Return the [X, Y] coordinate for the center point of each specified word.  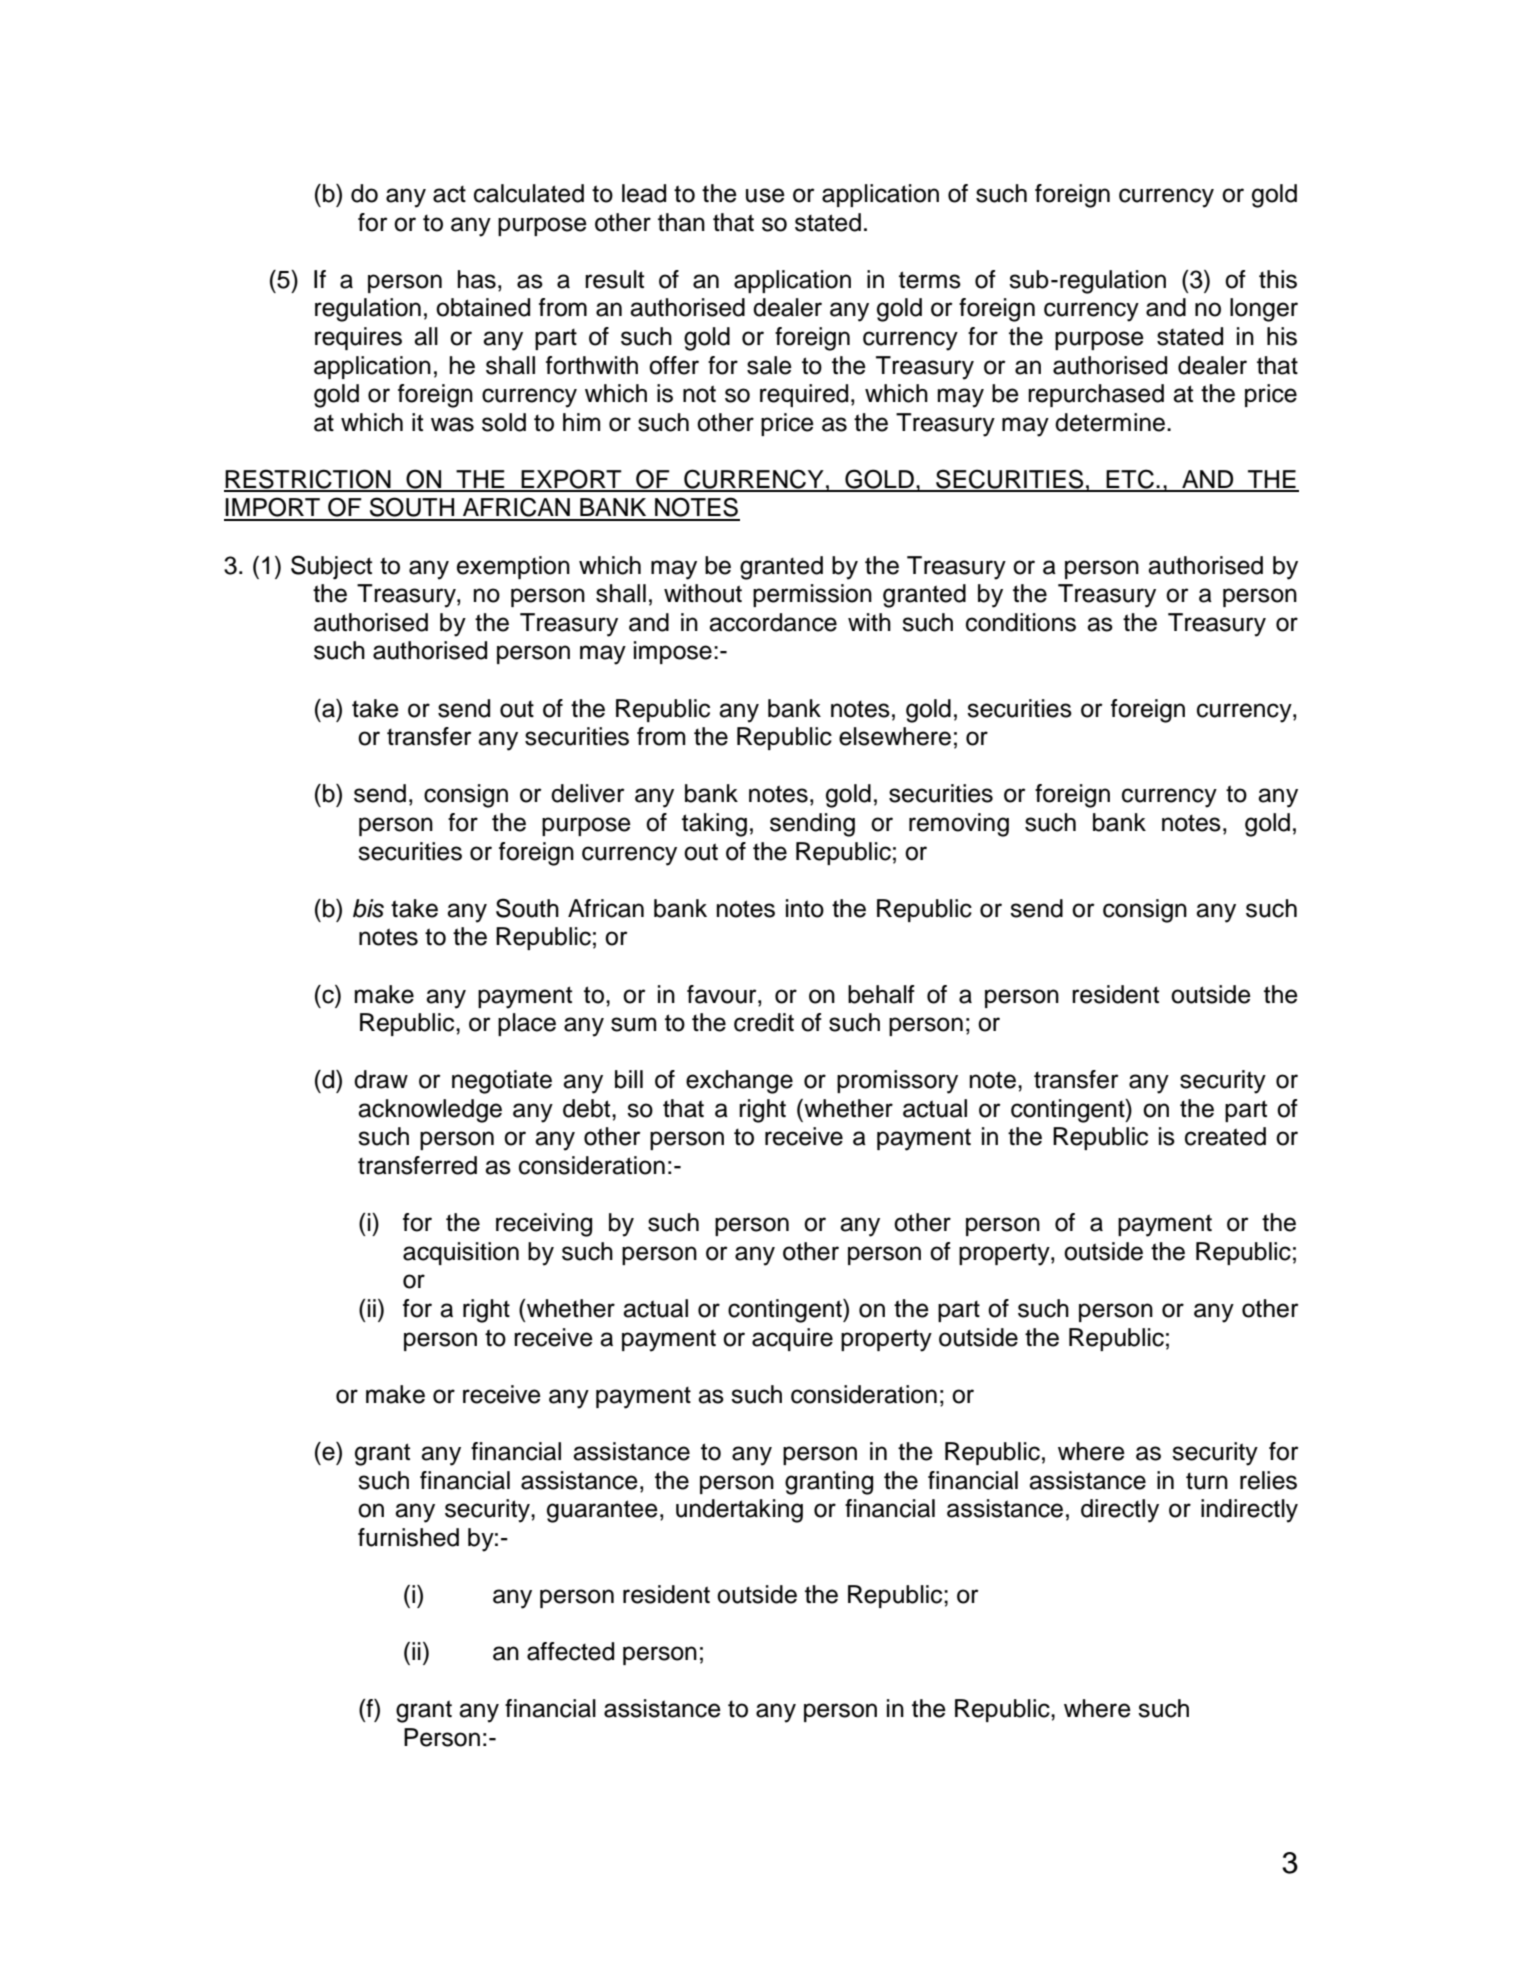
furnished [408, 1537]
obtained [483, 307]
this [1278, 279]
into [805, 908]
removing [959, 825]
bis [368, 908]
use [765, 195]
